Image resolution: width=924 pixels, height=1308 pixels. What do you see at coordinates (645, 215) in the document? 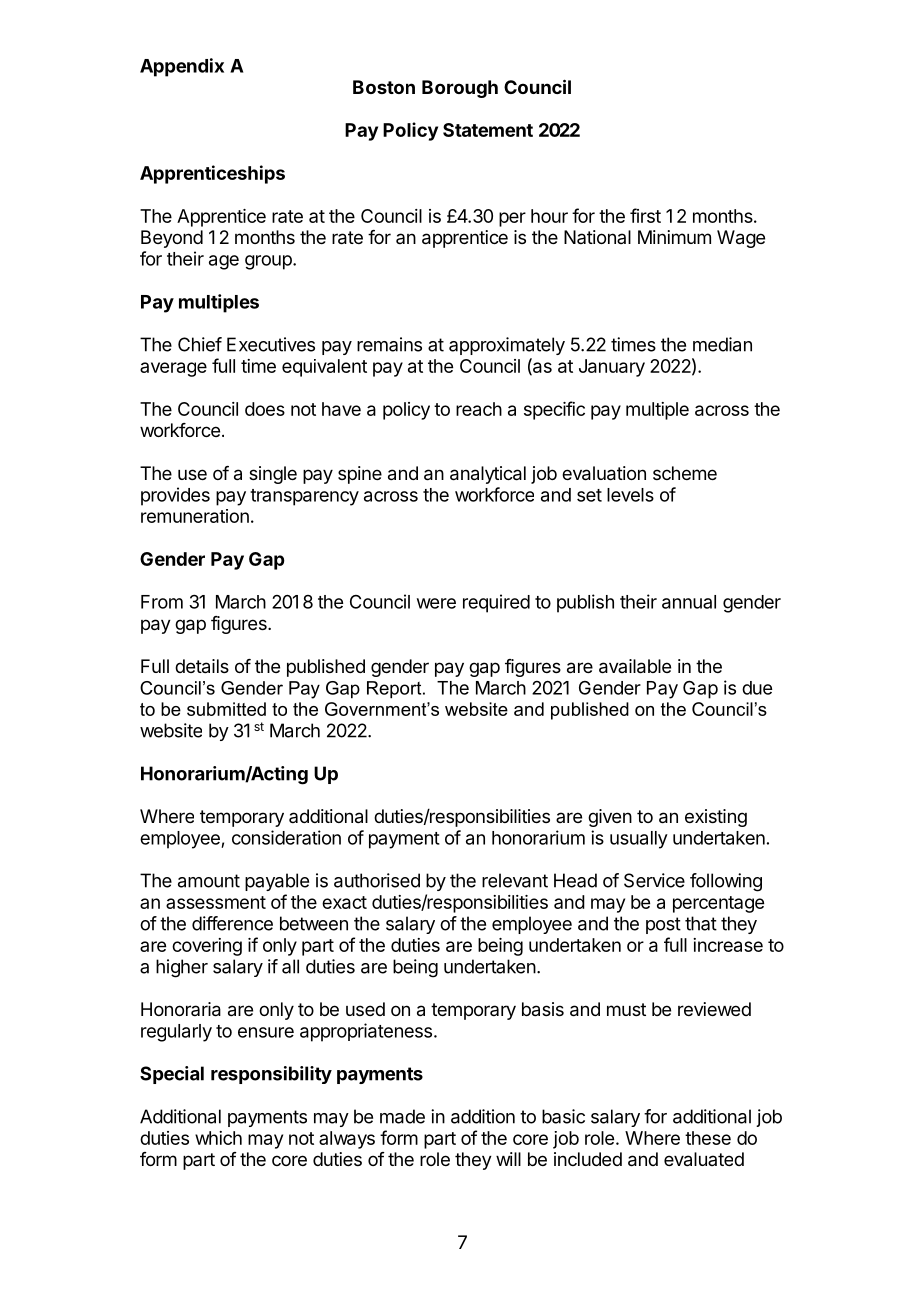
I see `first` at bounding box center [645, 215].
